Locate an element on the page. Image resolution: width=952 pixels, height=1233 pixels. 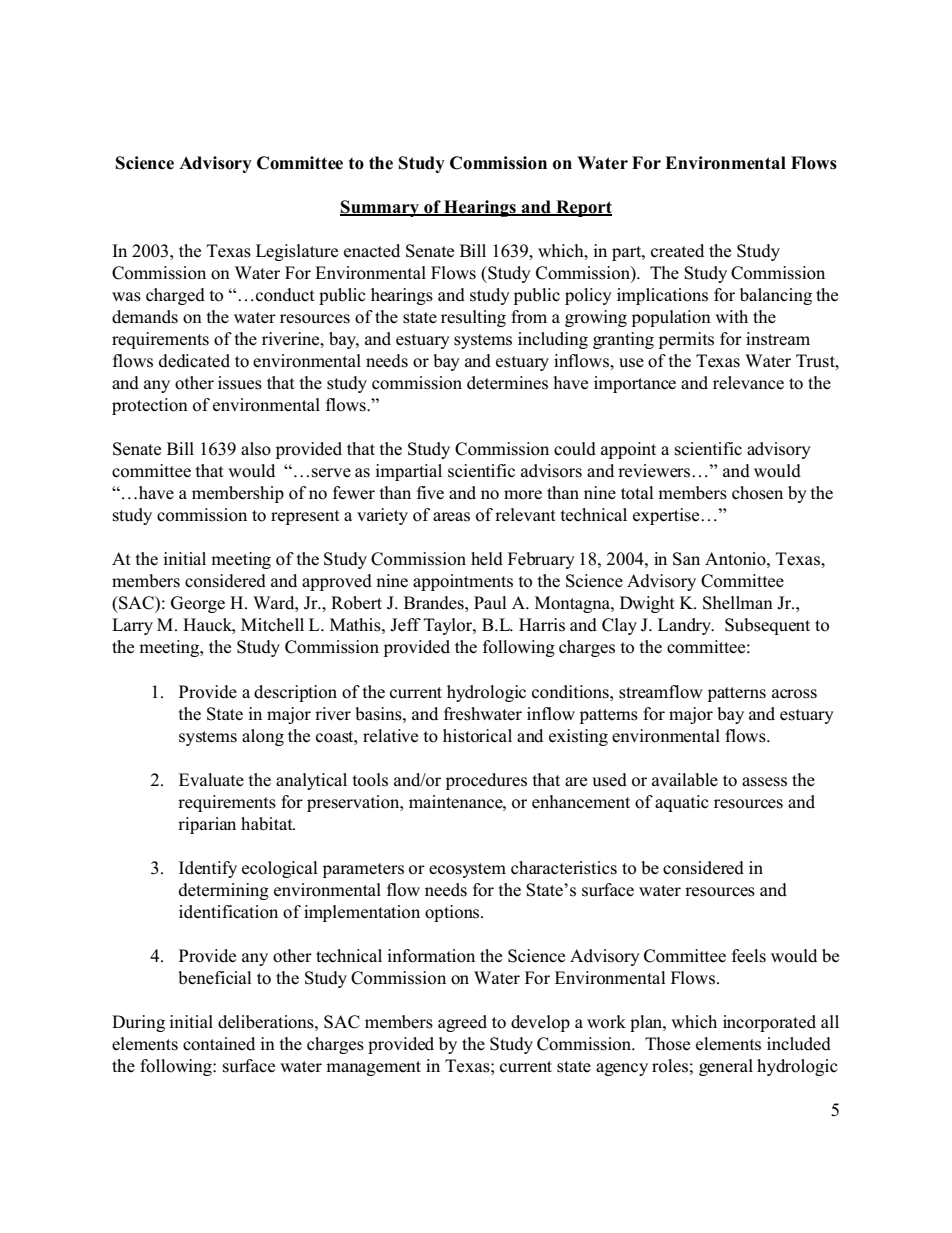
contained is located at coordinates (219, 1044).
